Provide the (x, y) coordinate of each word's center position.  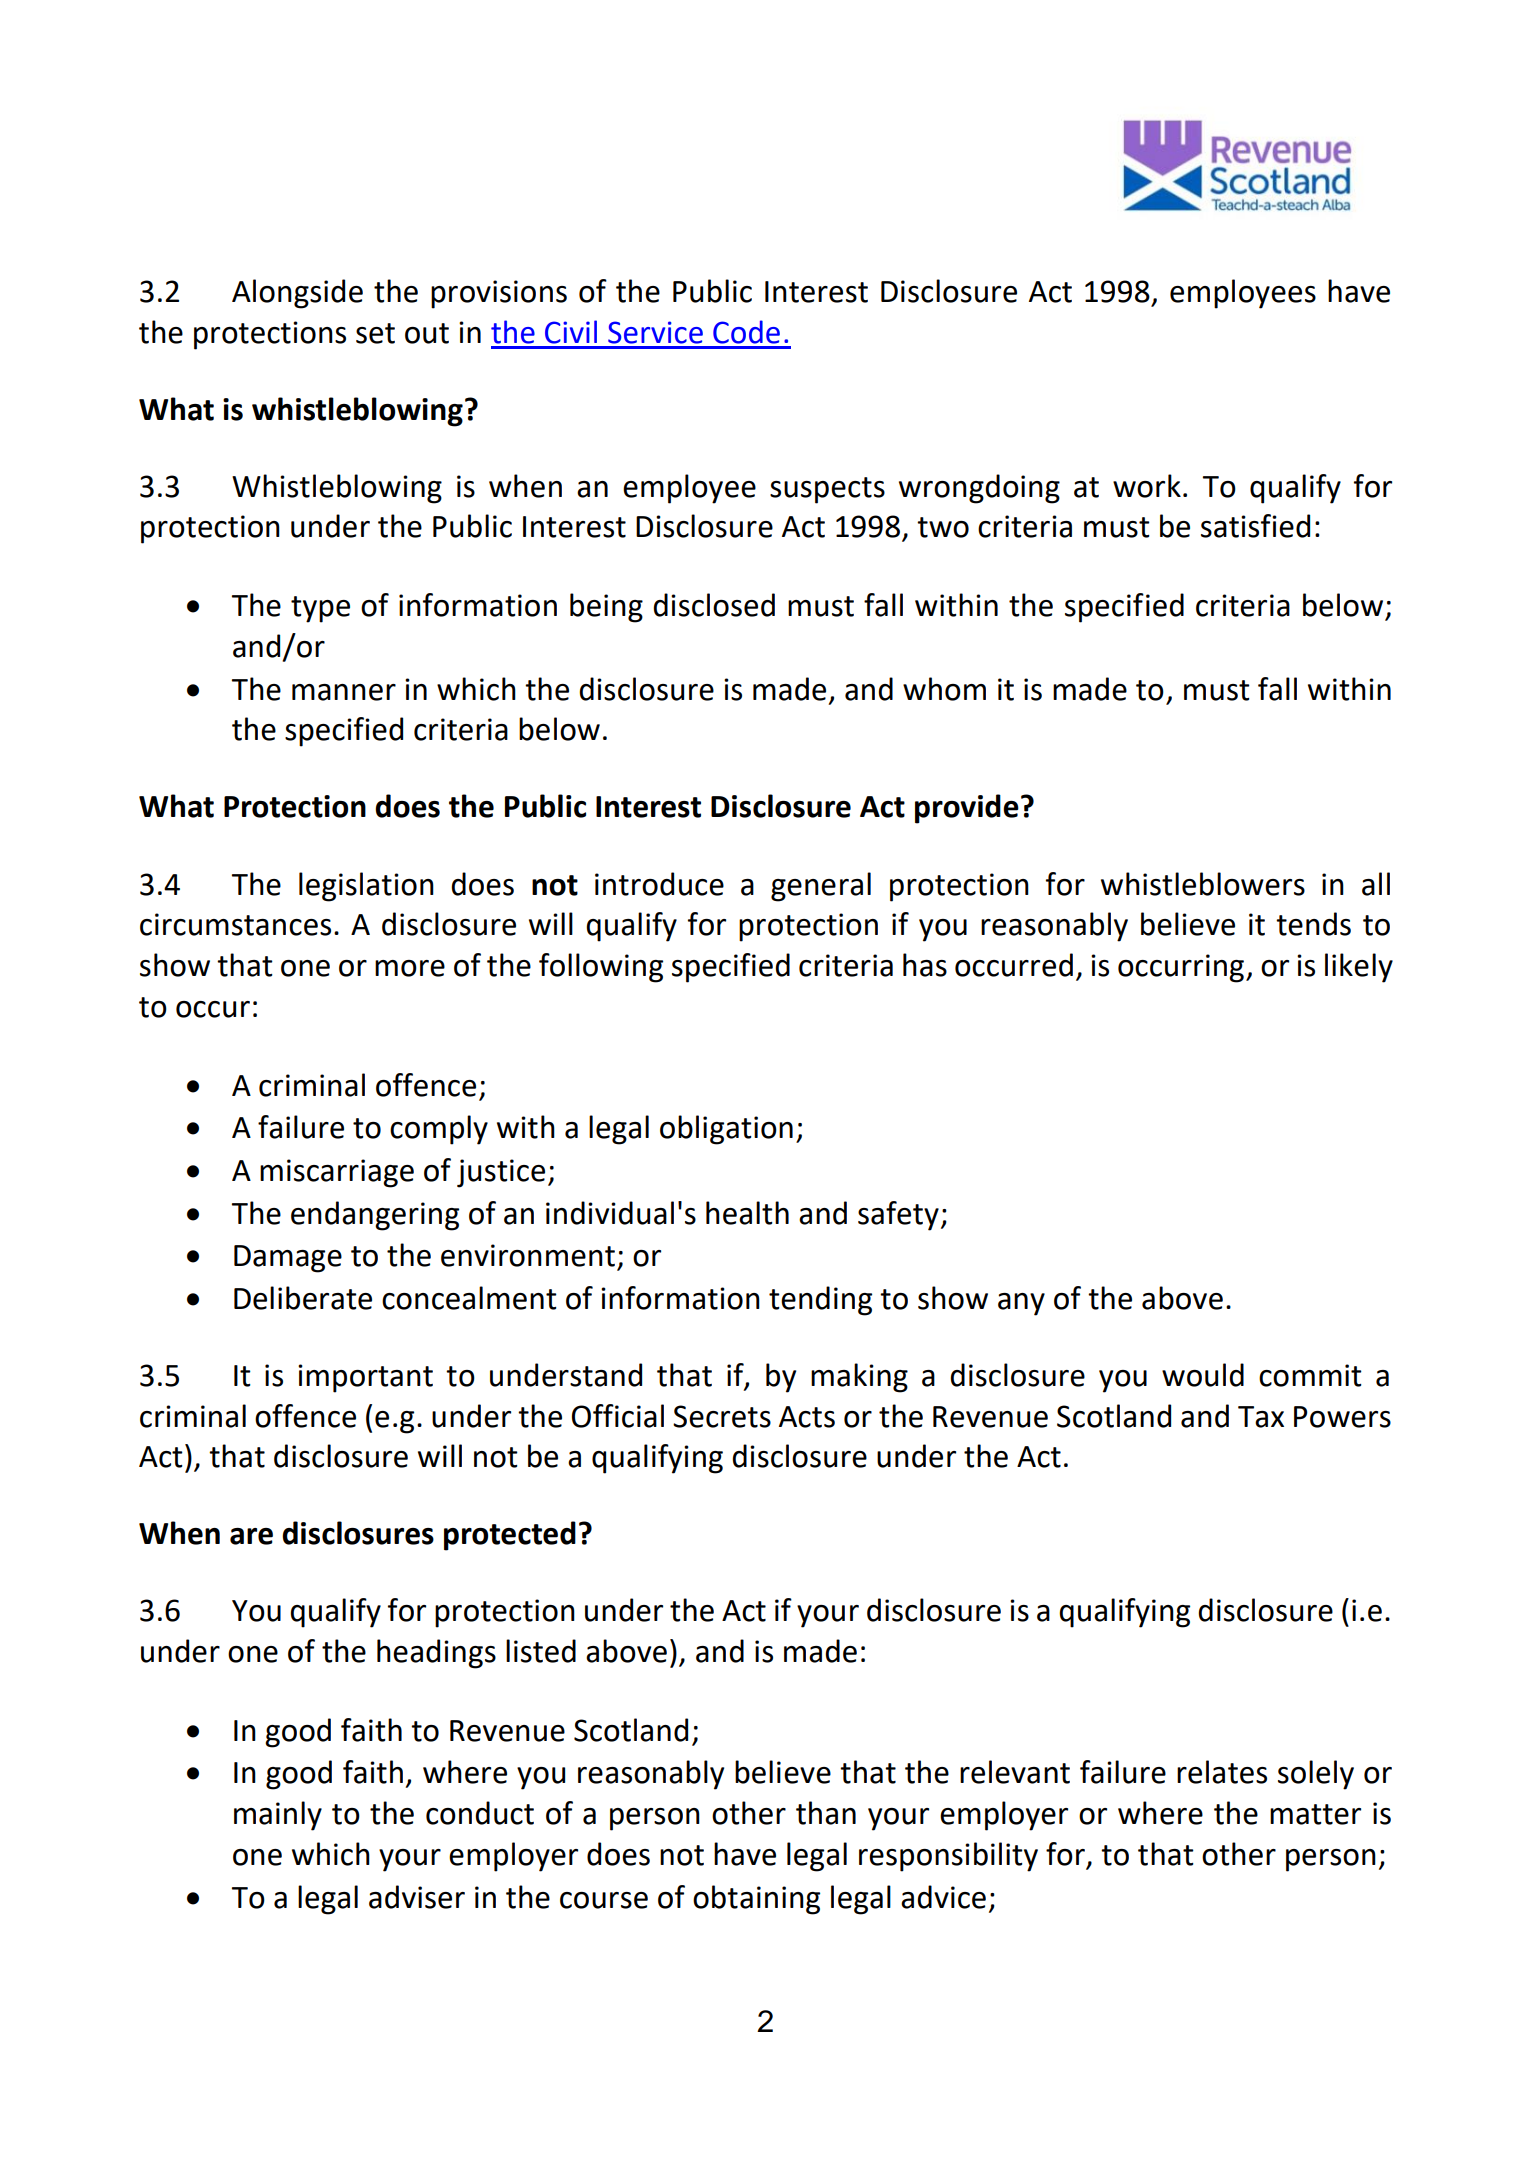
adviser (417, 1897)
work (1147, 486)
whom (944, 689)
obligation (726, 1130)
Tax (1261, 1417)
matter (1315, 1814)
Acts (807, 1417)
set (375, 333)
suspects (827, 490)
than (826, 1813)
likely (1359, 968)
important (365, 1378)
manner (344, 692)
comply (439, 1130)
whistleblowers (1203, 884)
